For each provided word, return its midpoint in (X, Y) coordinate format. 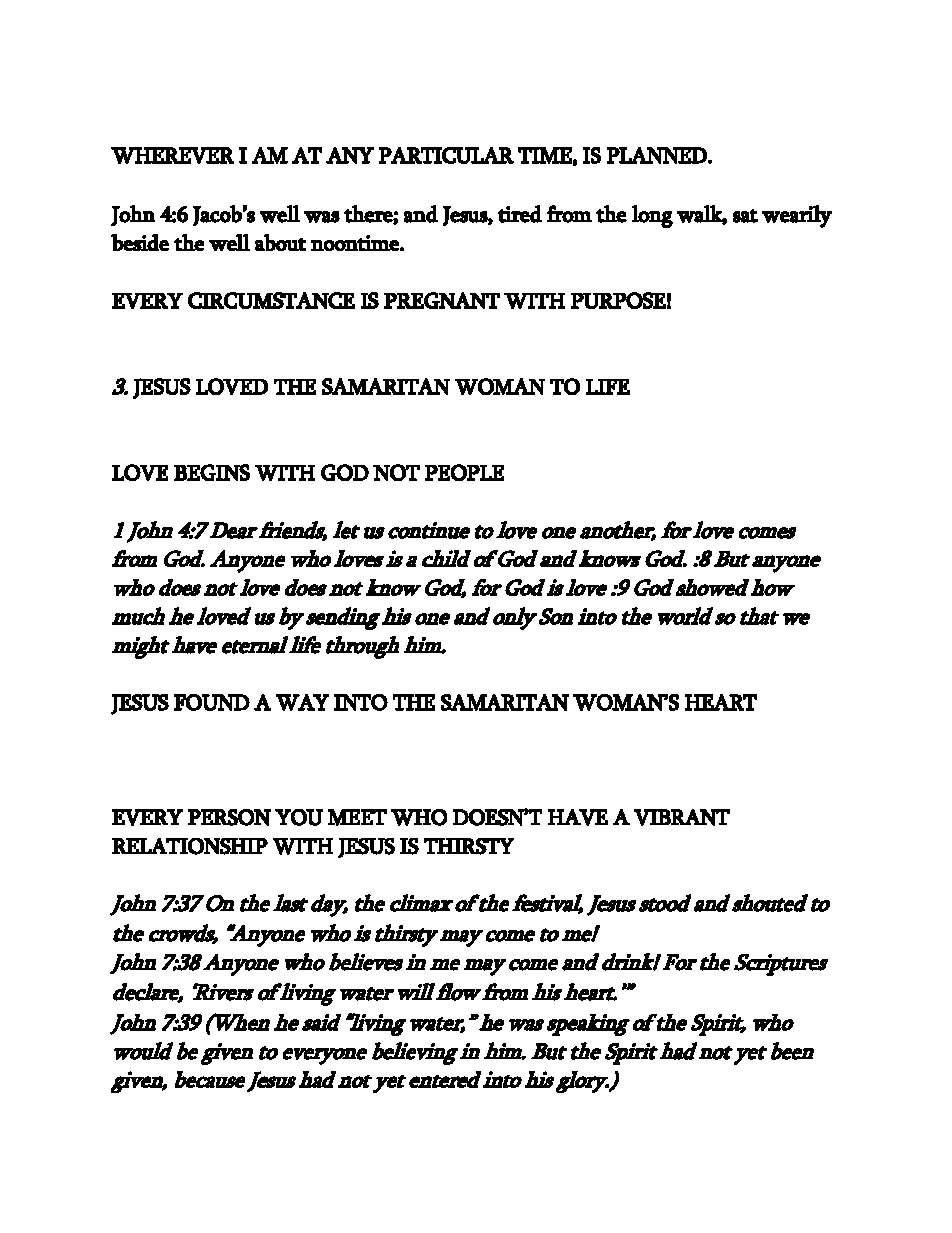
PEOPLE (464, 472)
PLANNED (658, 155)
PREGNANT (442, 300)
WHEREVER (172, 155)
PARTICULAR (446, 155)
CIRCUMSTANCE (271, 300)
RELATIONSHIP (190, 846)
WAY (302, 702)
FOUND (212, 702)
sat (745, 216)
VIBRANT (682, 817)
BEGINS (212, 472)
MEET (357, 817)
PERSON (229, 817)
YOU (299, 817)
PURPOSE (618, 300)
